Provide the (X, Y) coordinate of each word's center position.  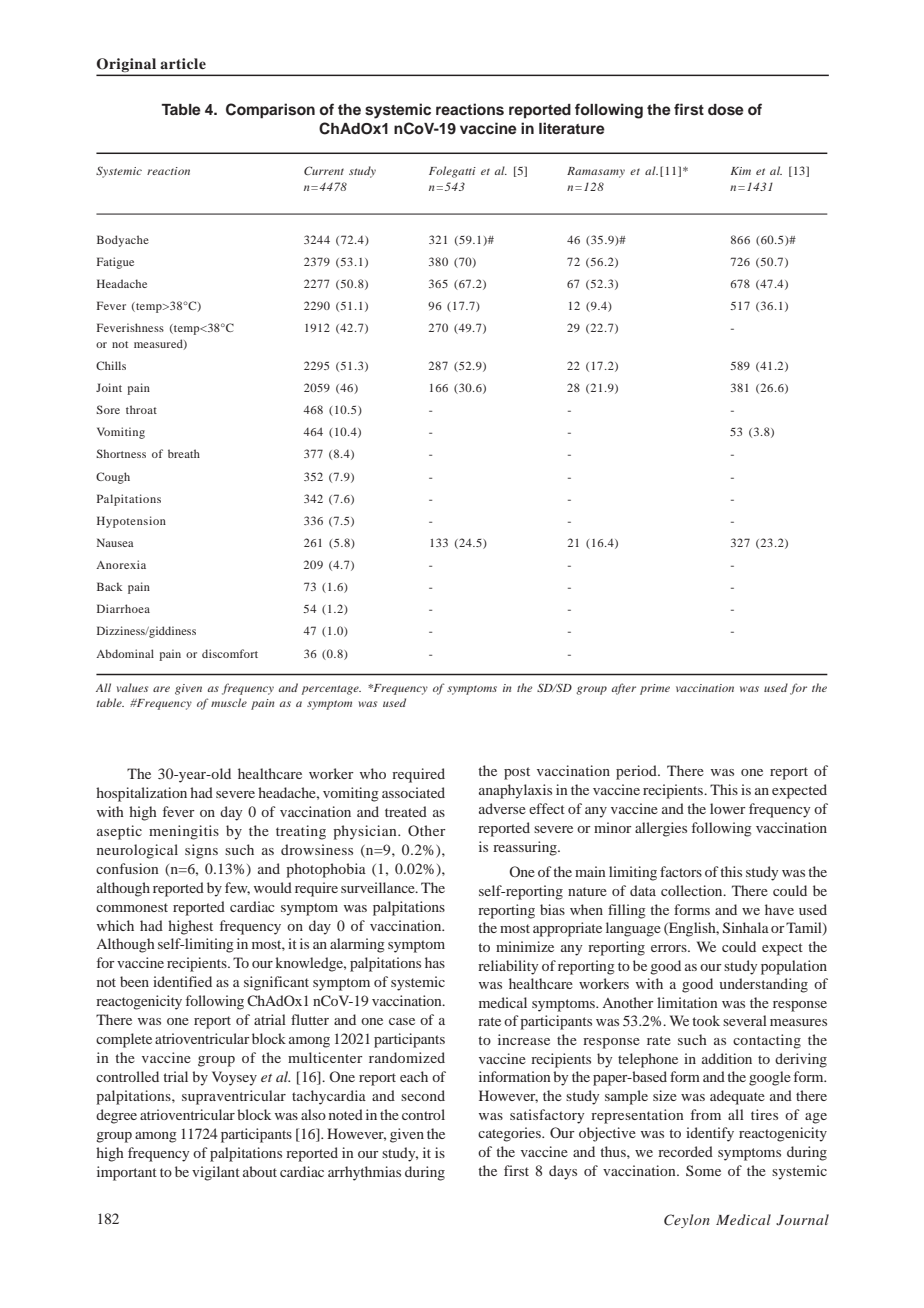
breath (184, 453)
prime (655, 689)
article (183, 63)
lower (728, 808)
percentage (331, 690)
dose (726, 110)
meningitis (184, 832)
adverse (502, 808)
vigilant (216, 1173)
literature (572, 128)
